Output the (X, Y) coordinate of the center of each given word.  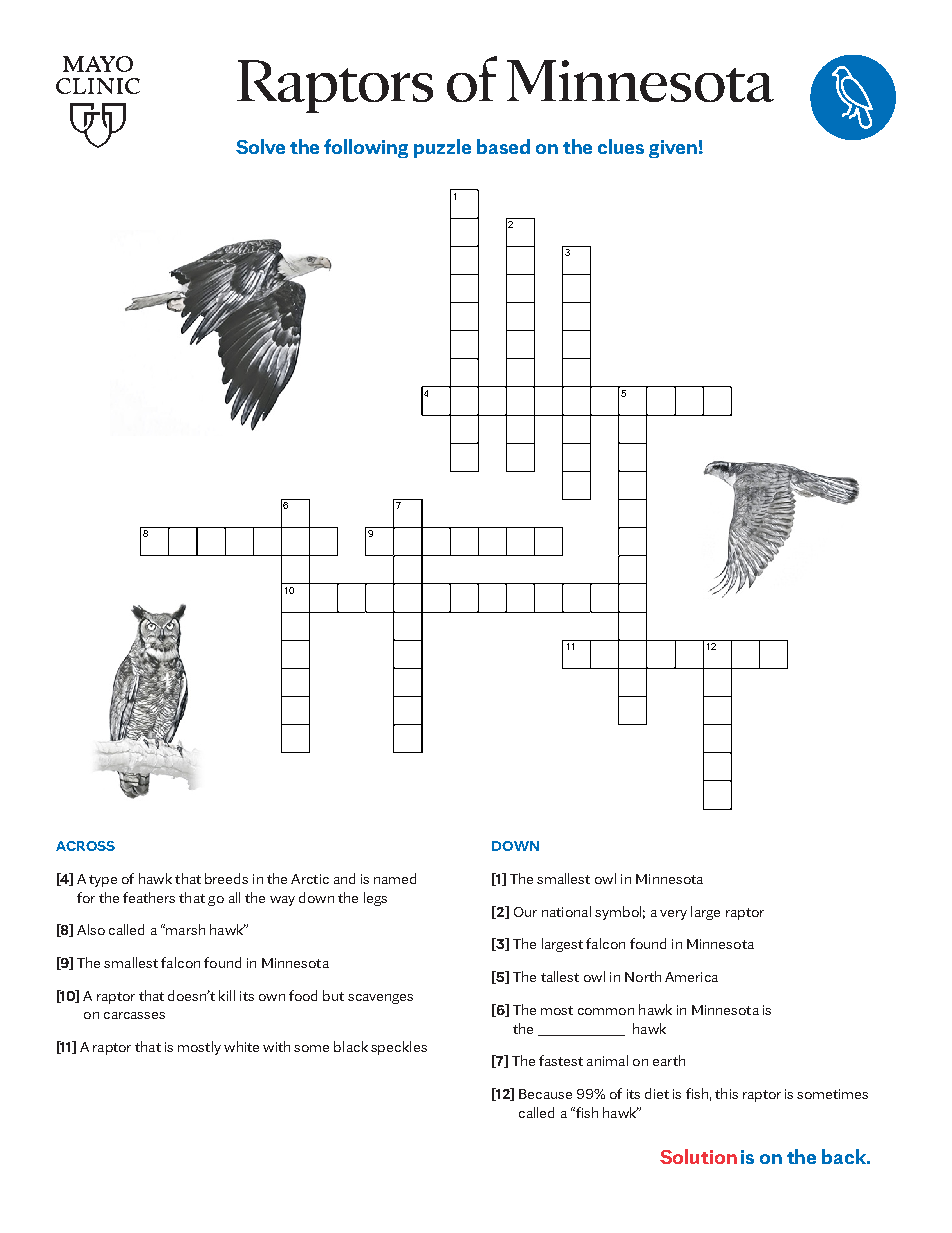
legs (375, 899)
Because (545, 1094)
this (726, 1093)
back (845, 1156)
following (366, 148)
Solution (698, 1156)
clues (621, 146)
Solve (260, 146)
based (503, 146)
